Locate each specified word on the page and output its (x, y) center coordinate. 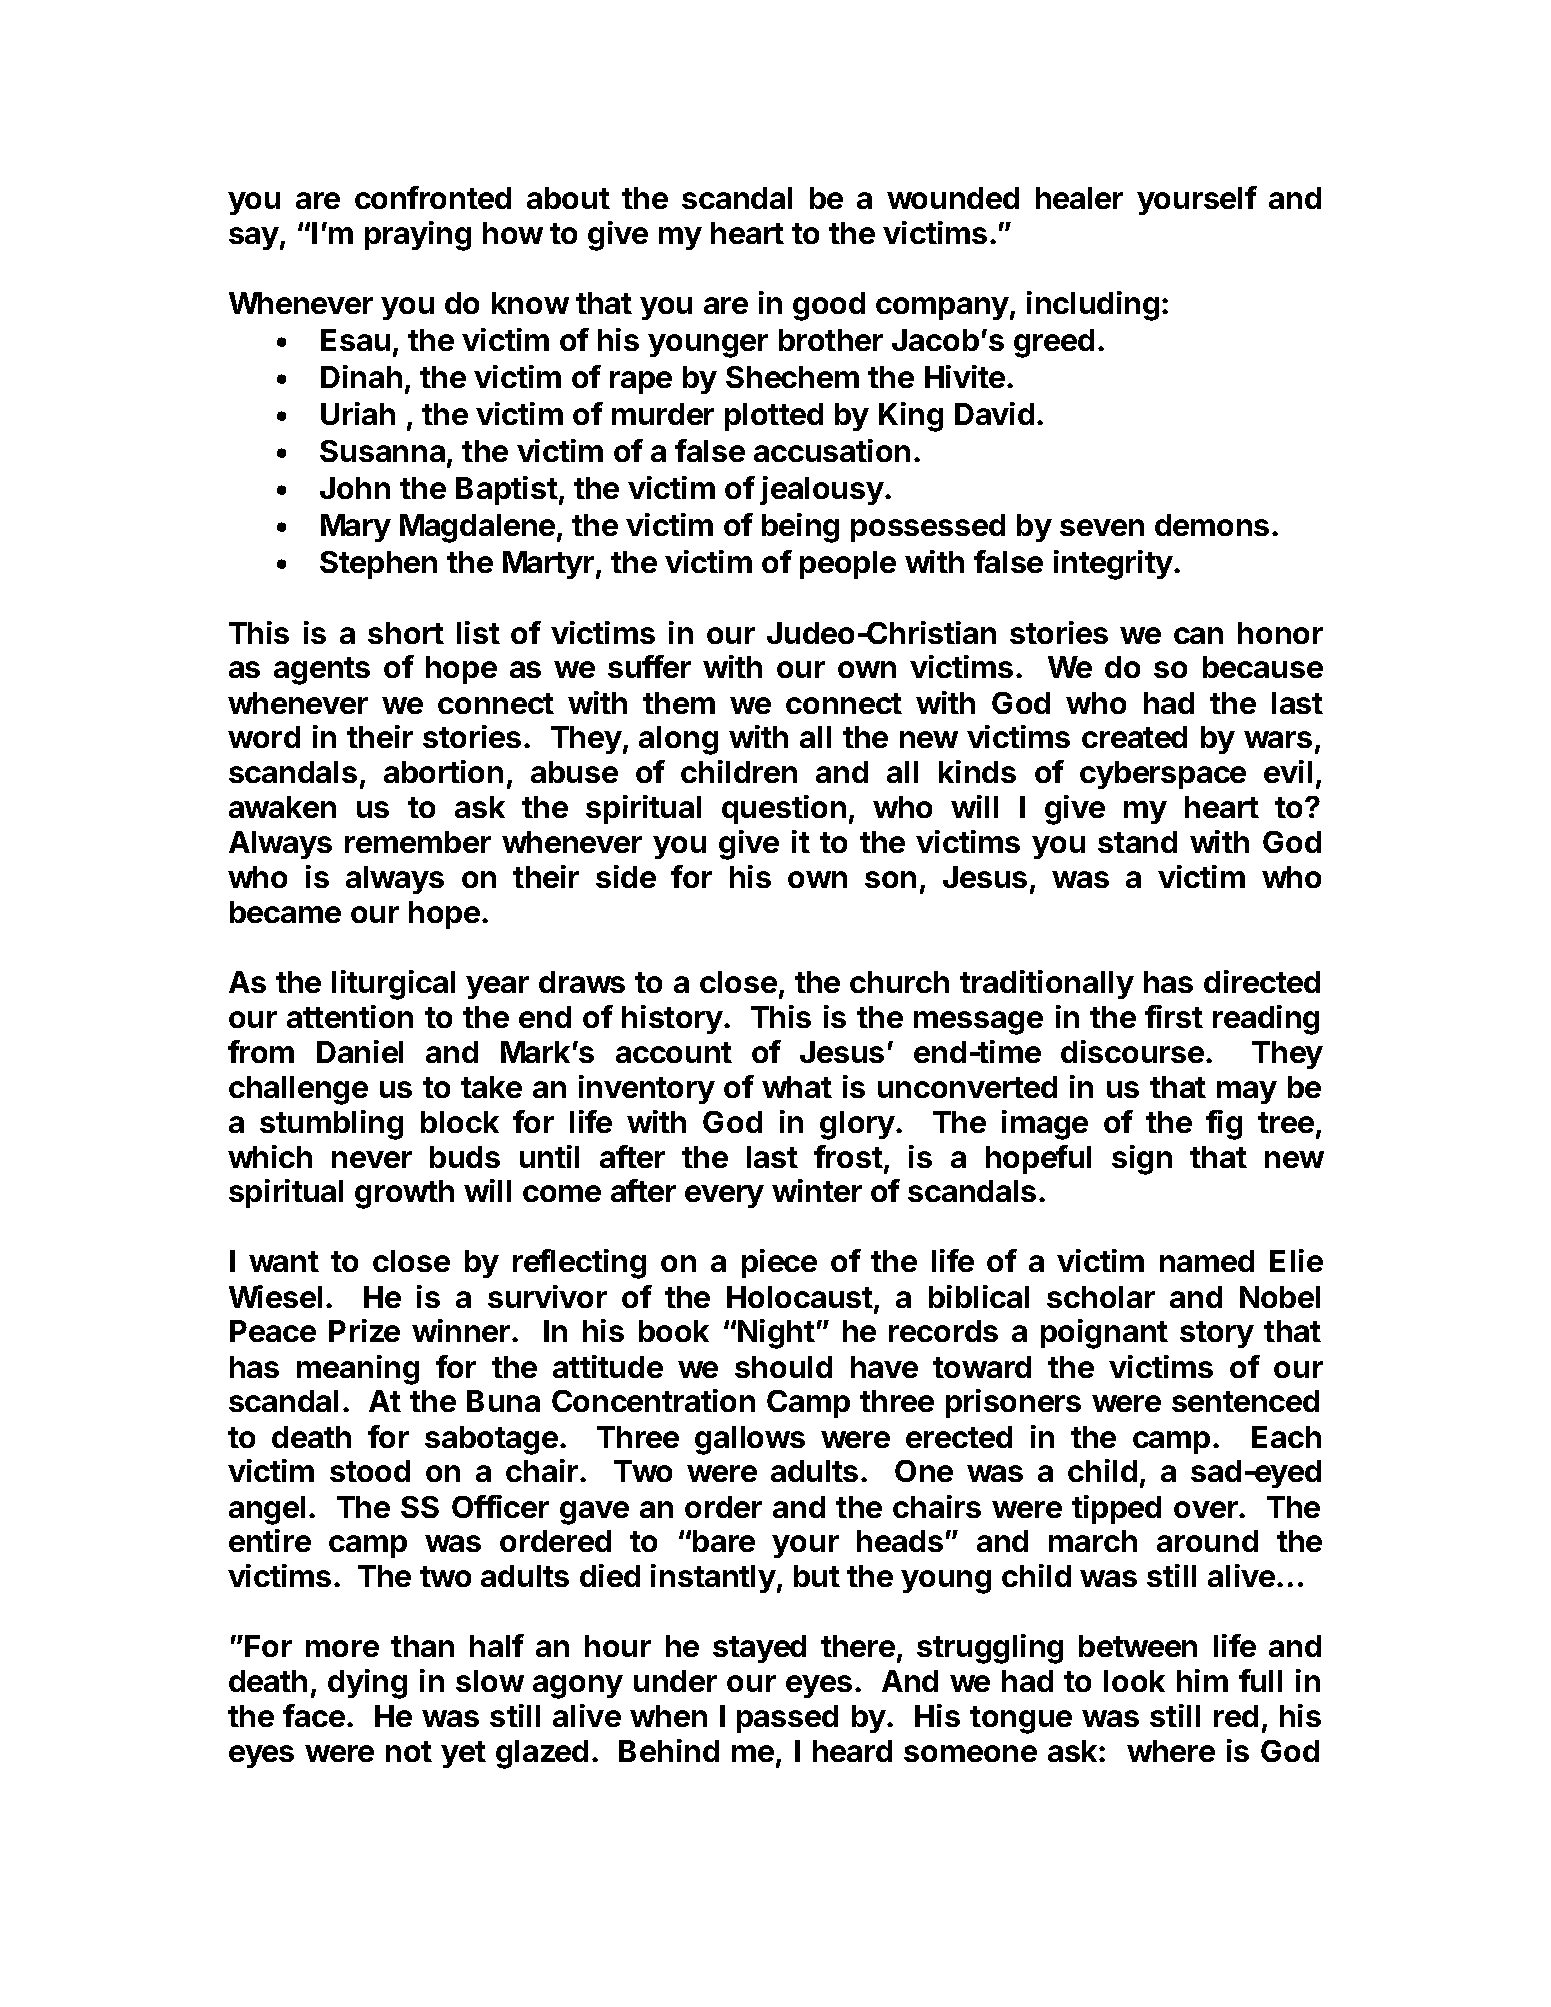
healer (1079, 198)
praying (418, 236)
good (829, 306)
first (1174, 1016)
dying (367, 1684)
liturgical (393, 985)
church (899, 982)
